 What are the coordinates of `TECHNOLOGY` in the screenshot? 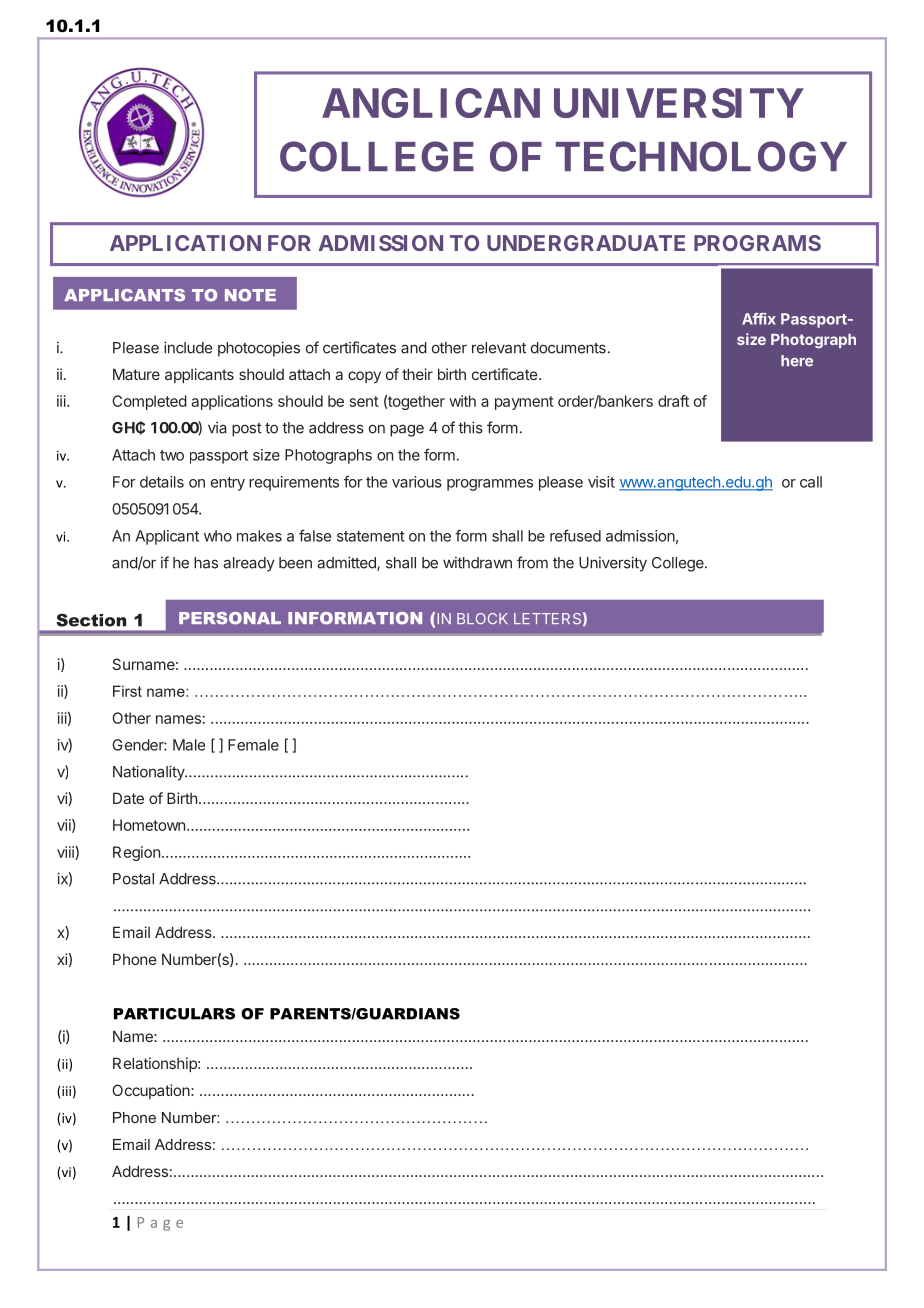 It's located at (701, 156).
